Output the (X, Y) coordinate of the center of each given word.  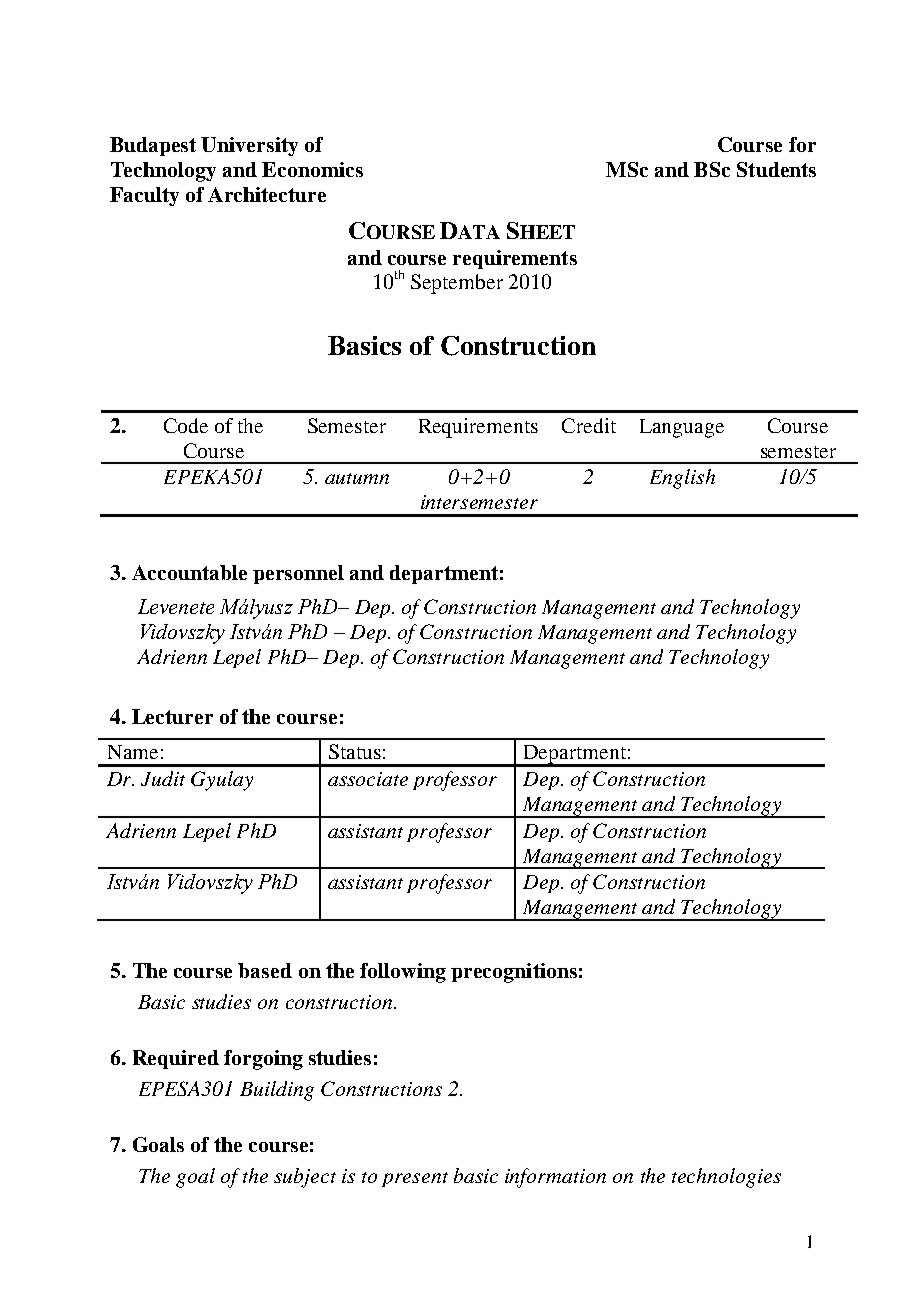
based (265, 970)
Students (776, 169)
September (457, 284)
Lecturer (172, 716)
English (682, 479)
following (403, 973)
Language (682, 428)
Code (186, 425)
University (249, 146)
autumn (357, 478)
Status (355, 751)
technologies (726, 1178)
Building (277, 1091)
